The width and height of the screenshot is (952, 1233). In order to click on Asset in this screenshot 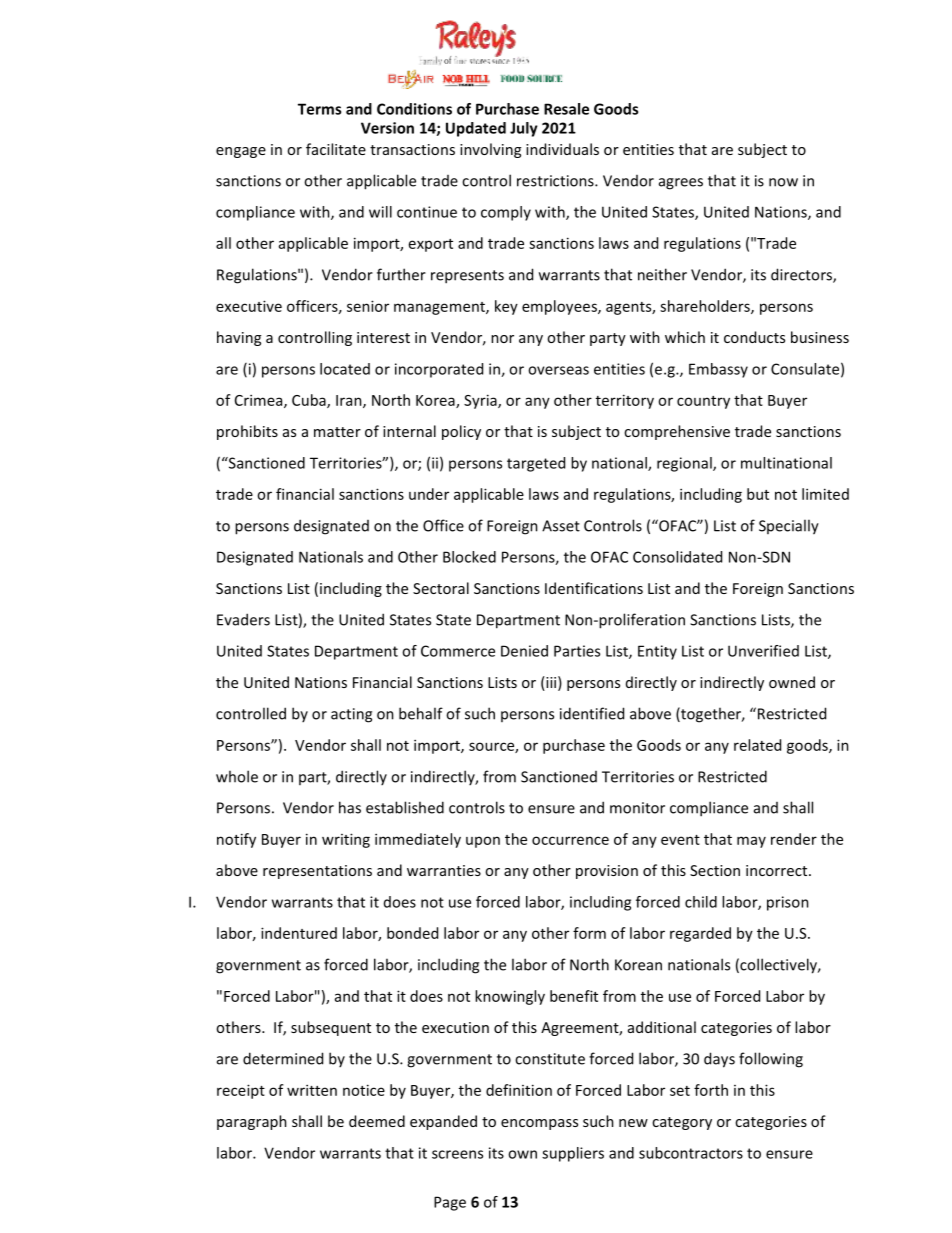, I will do `click(561, 526)`.
